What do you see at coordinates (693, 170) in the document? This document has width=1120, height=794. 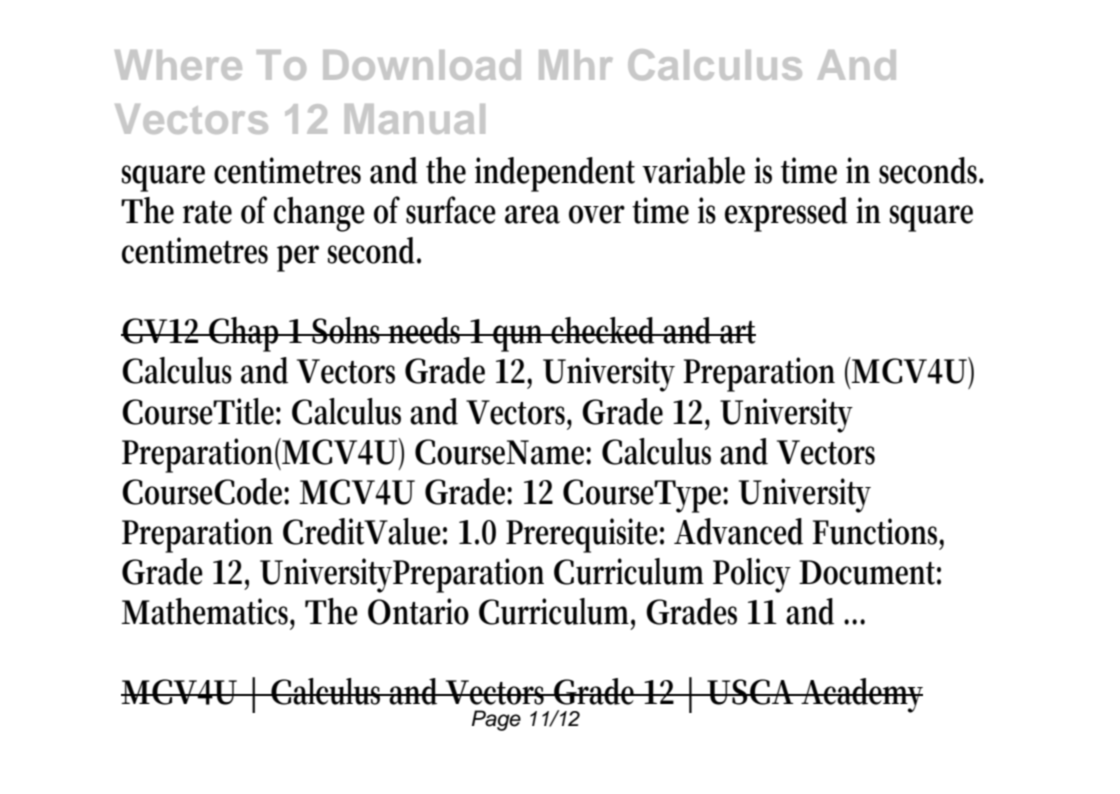 I see `variable` at bounding box center [693, 170].
